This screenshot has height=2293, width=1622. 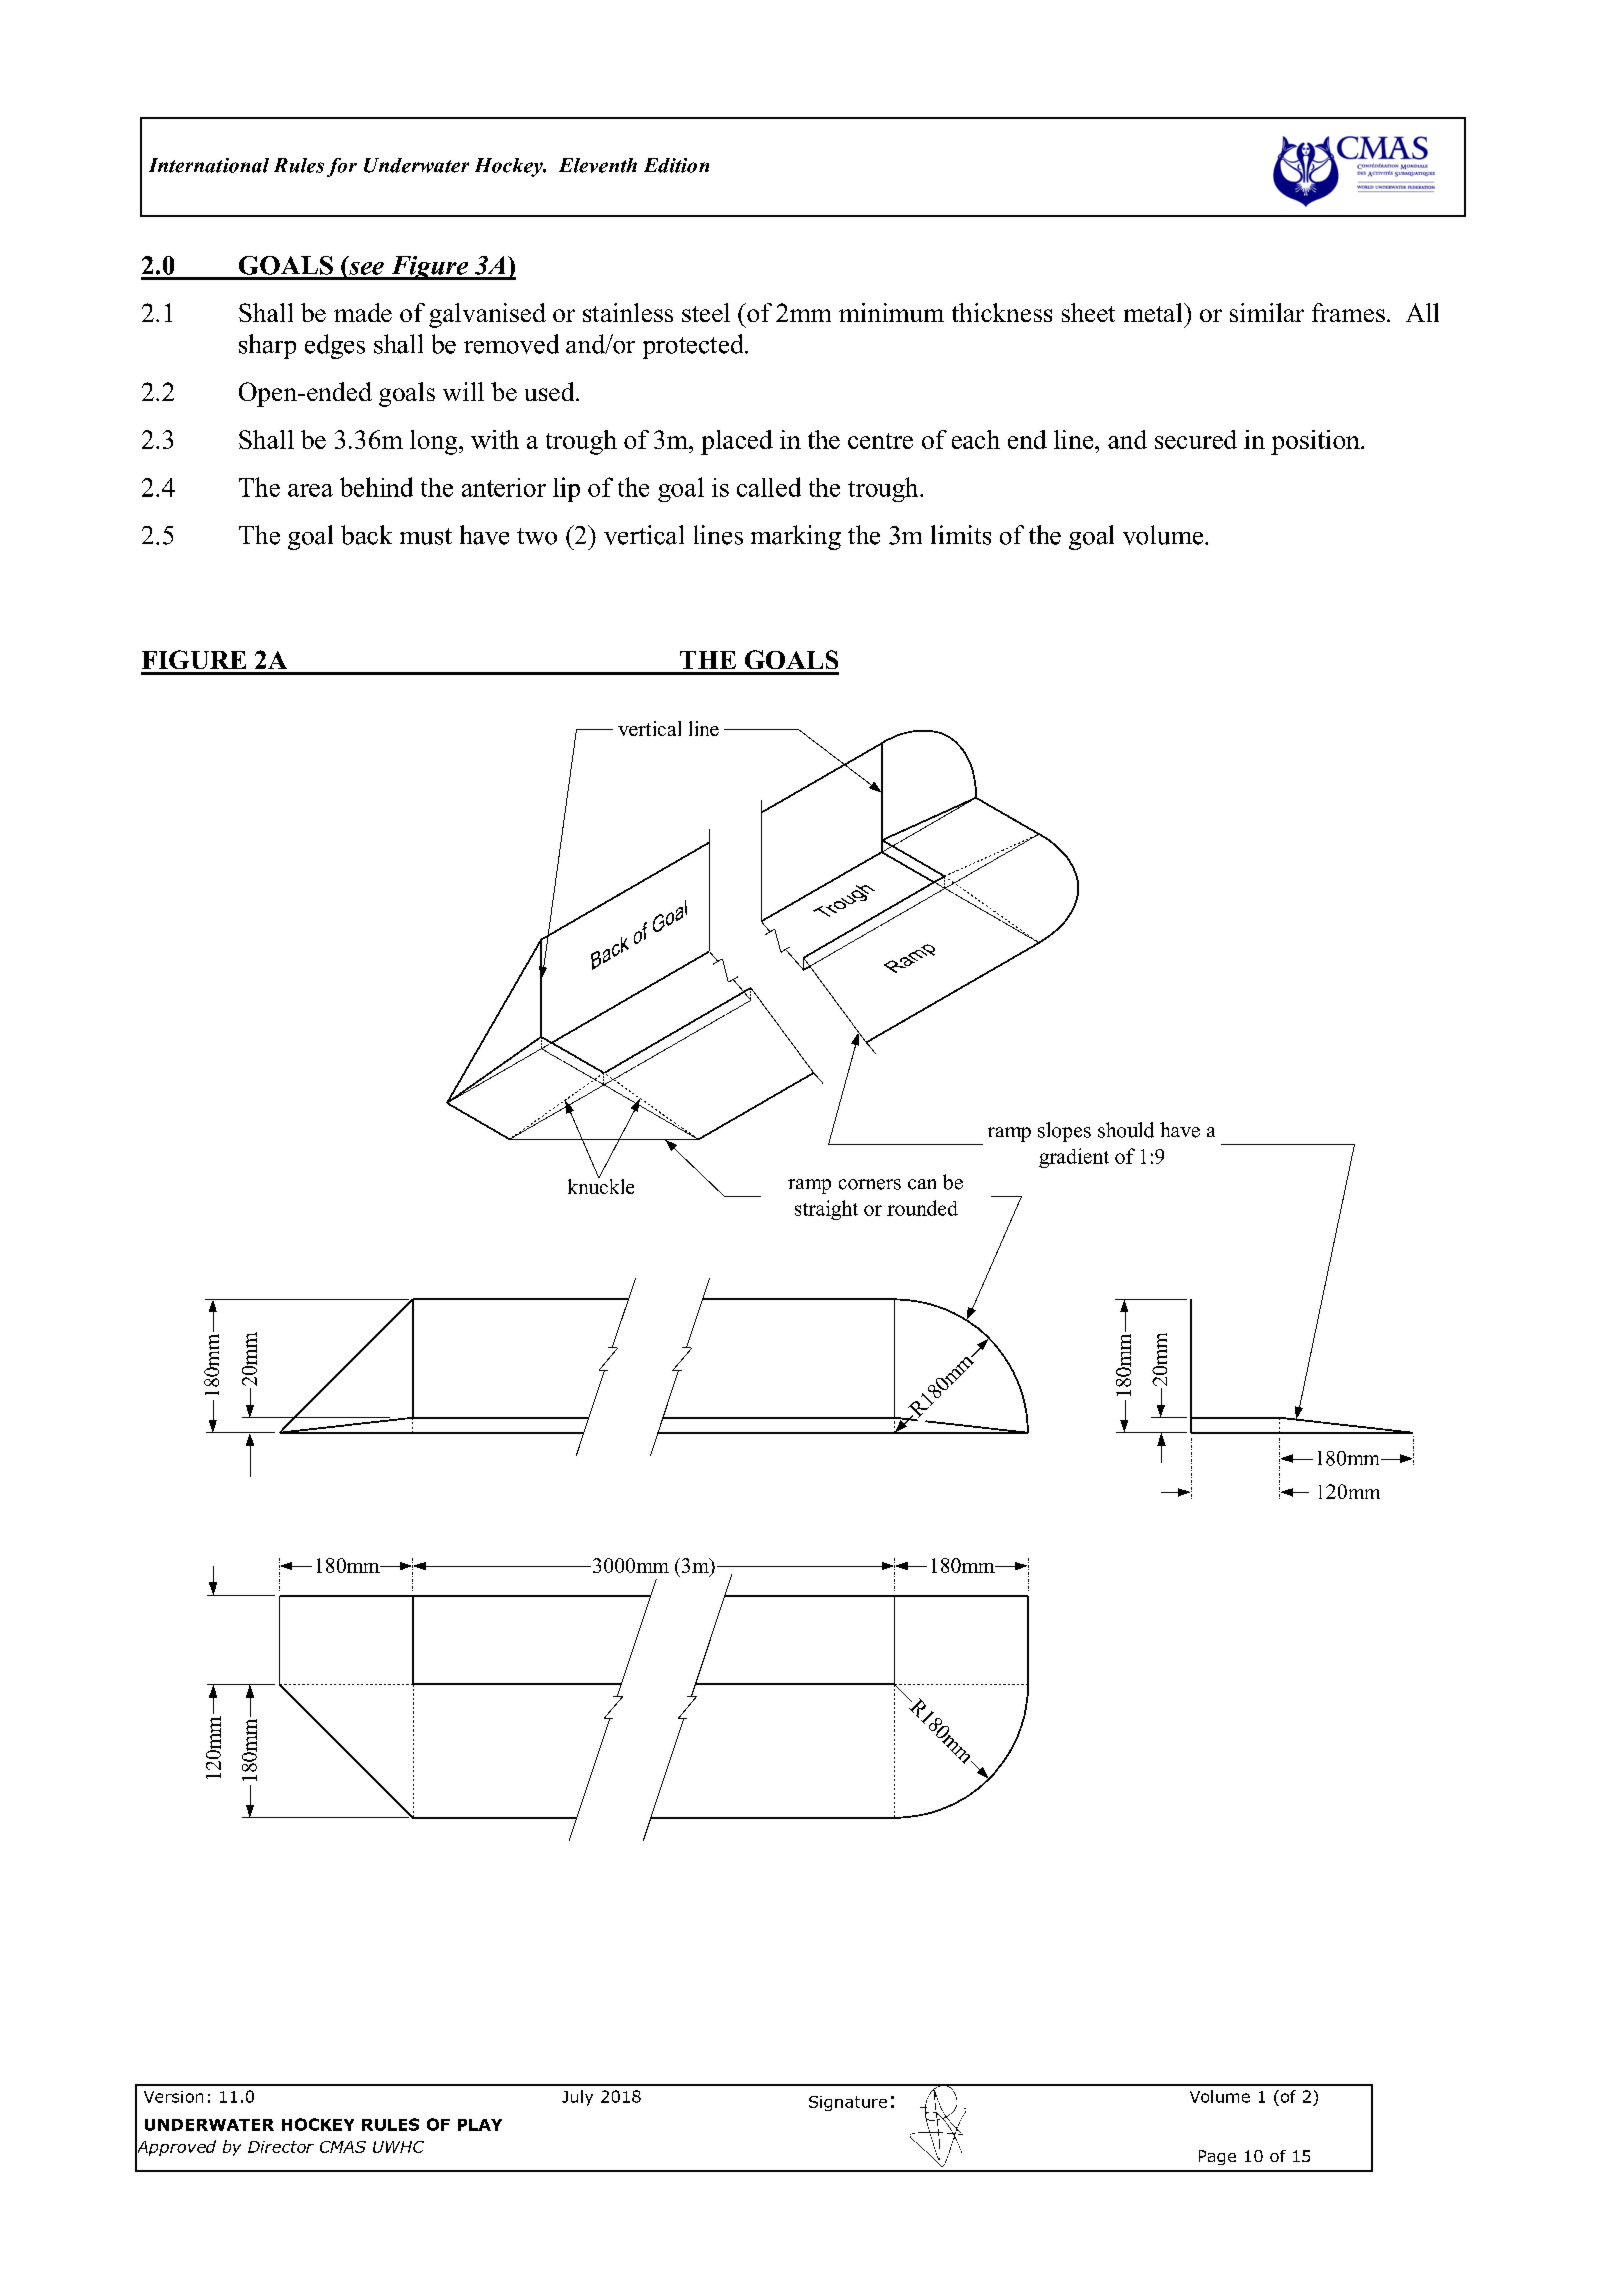 I want to click on must, so click(x=426, y=536).
